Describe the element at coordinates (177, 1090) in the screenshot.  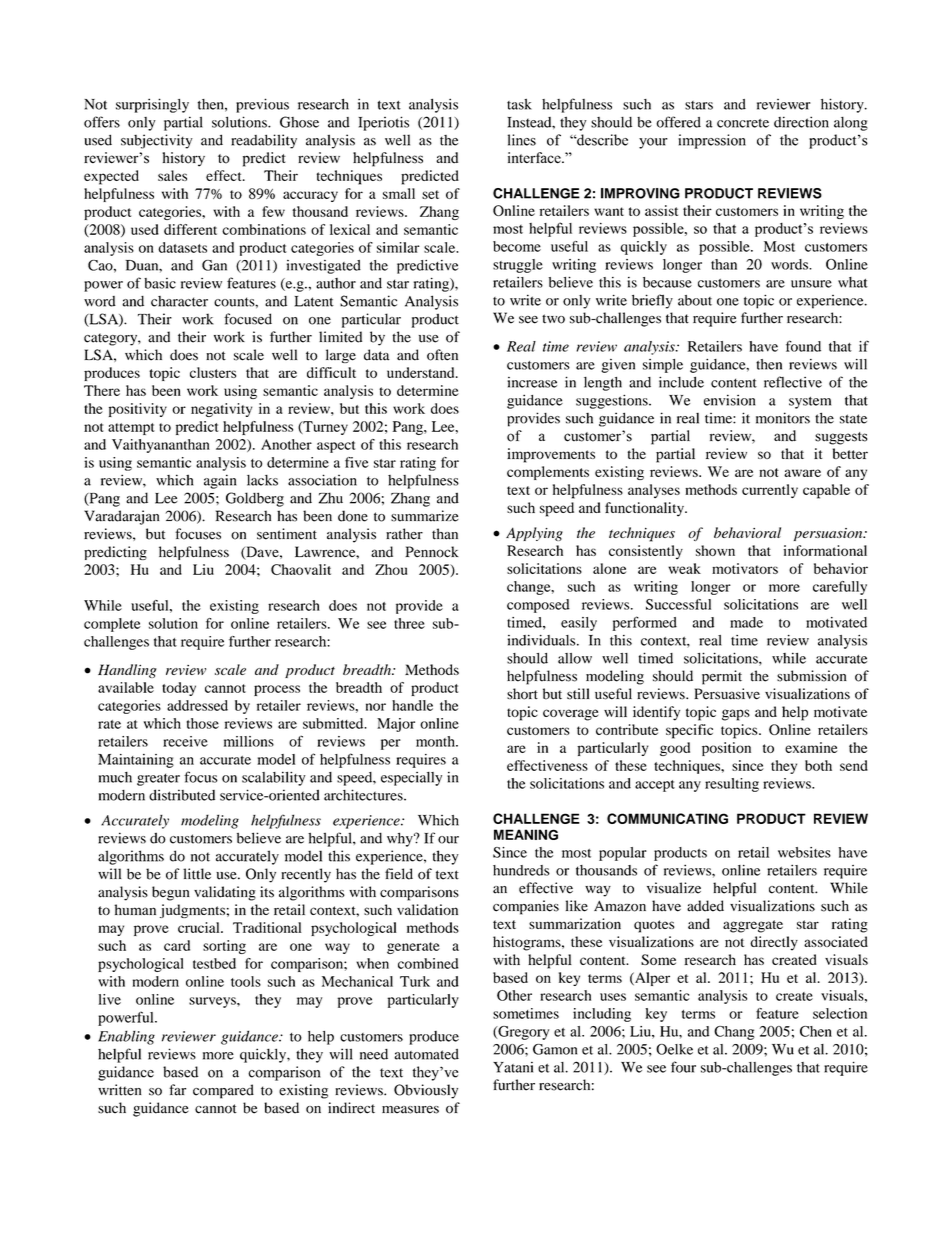
I see `far` at that location.
